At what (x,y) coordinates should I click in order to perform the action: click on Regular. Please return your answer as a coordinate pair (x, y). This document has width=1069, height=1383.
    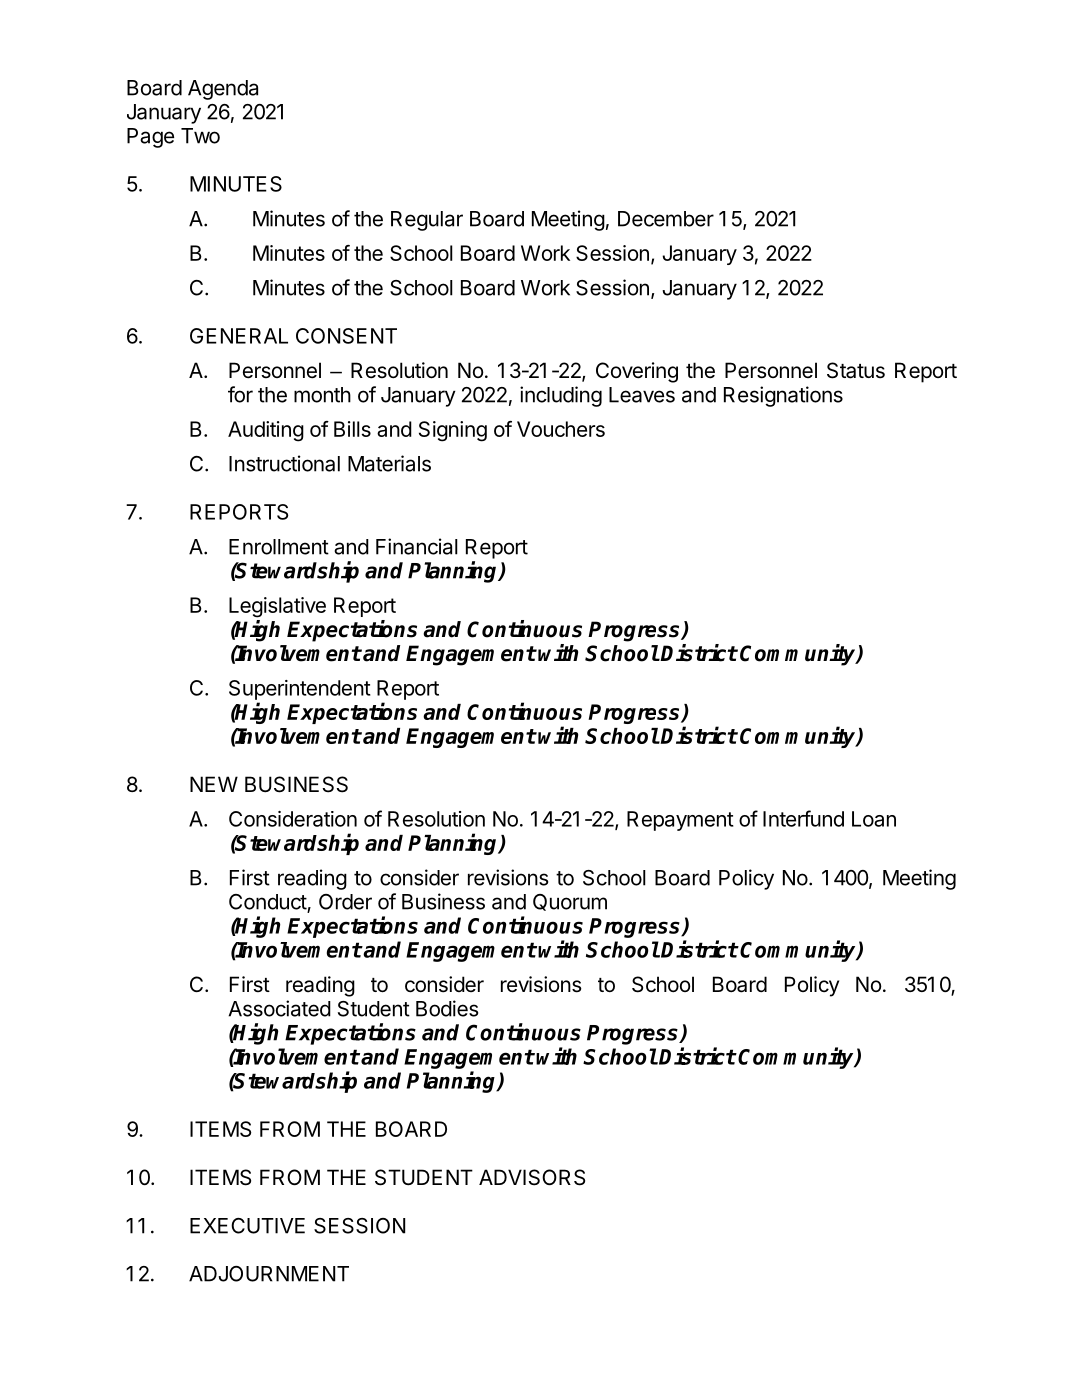
    Looking at the image, I should click on (427, 221).
